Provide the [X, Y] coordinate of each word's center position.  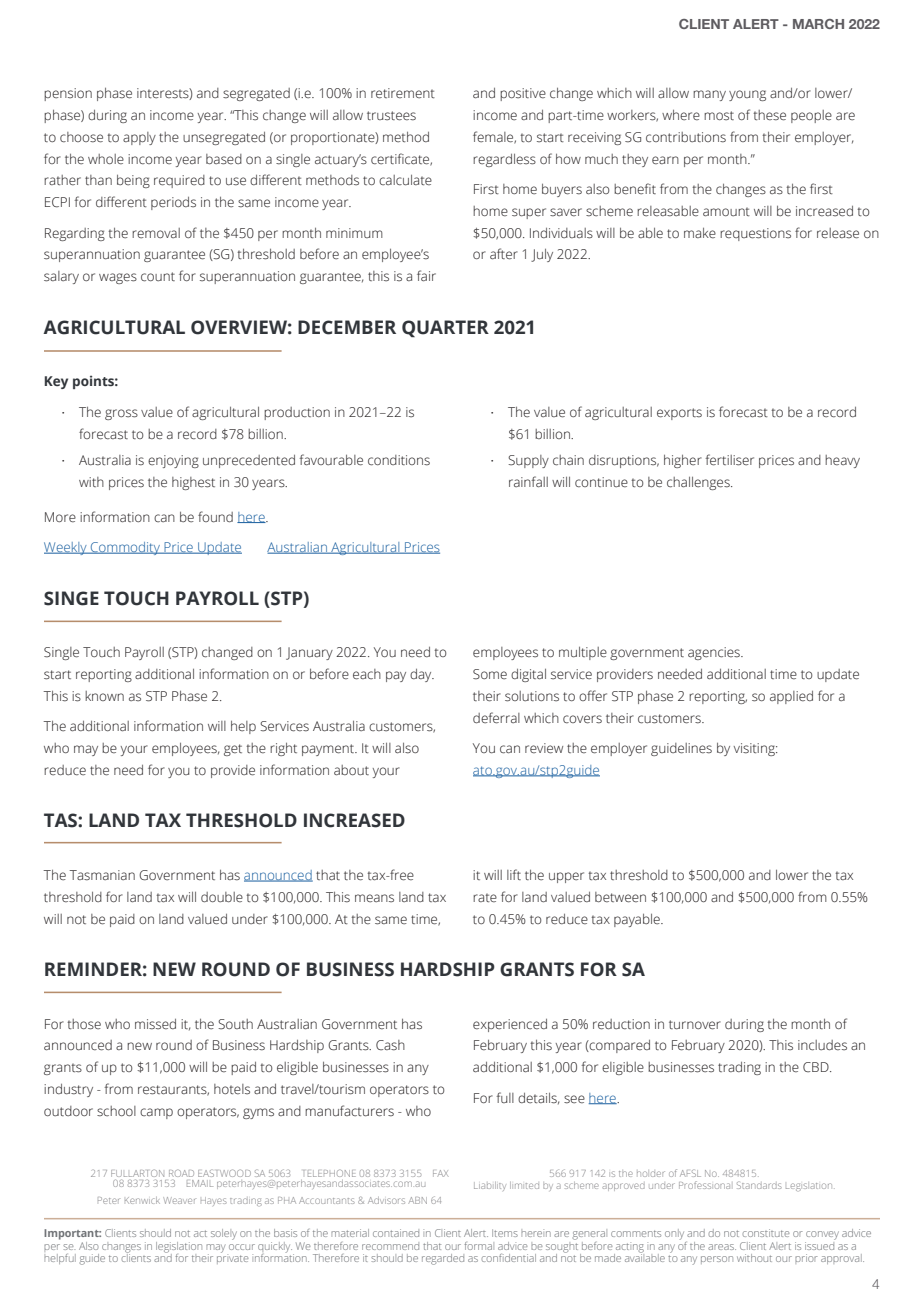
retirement [403, 93]
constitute [766, 1233]
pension [68, 94]
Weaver [179, 1200]
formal [478, 1246]
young [747, 95]
